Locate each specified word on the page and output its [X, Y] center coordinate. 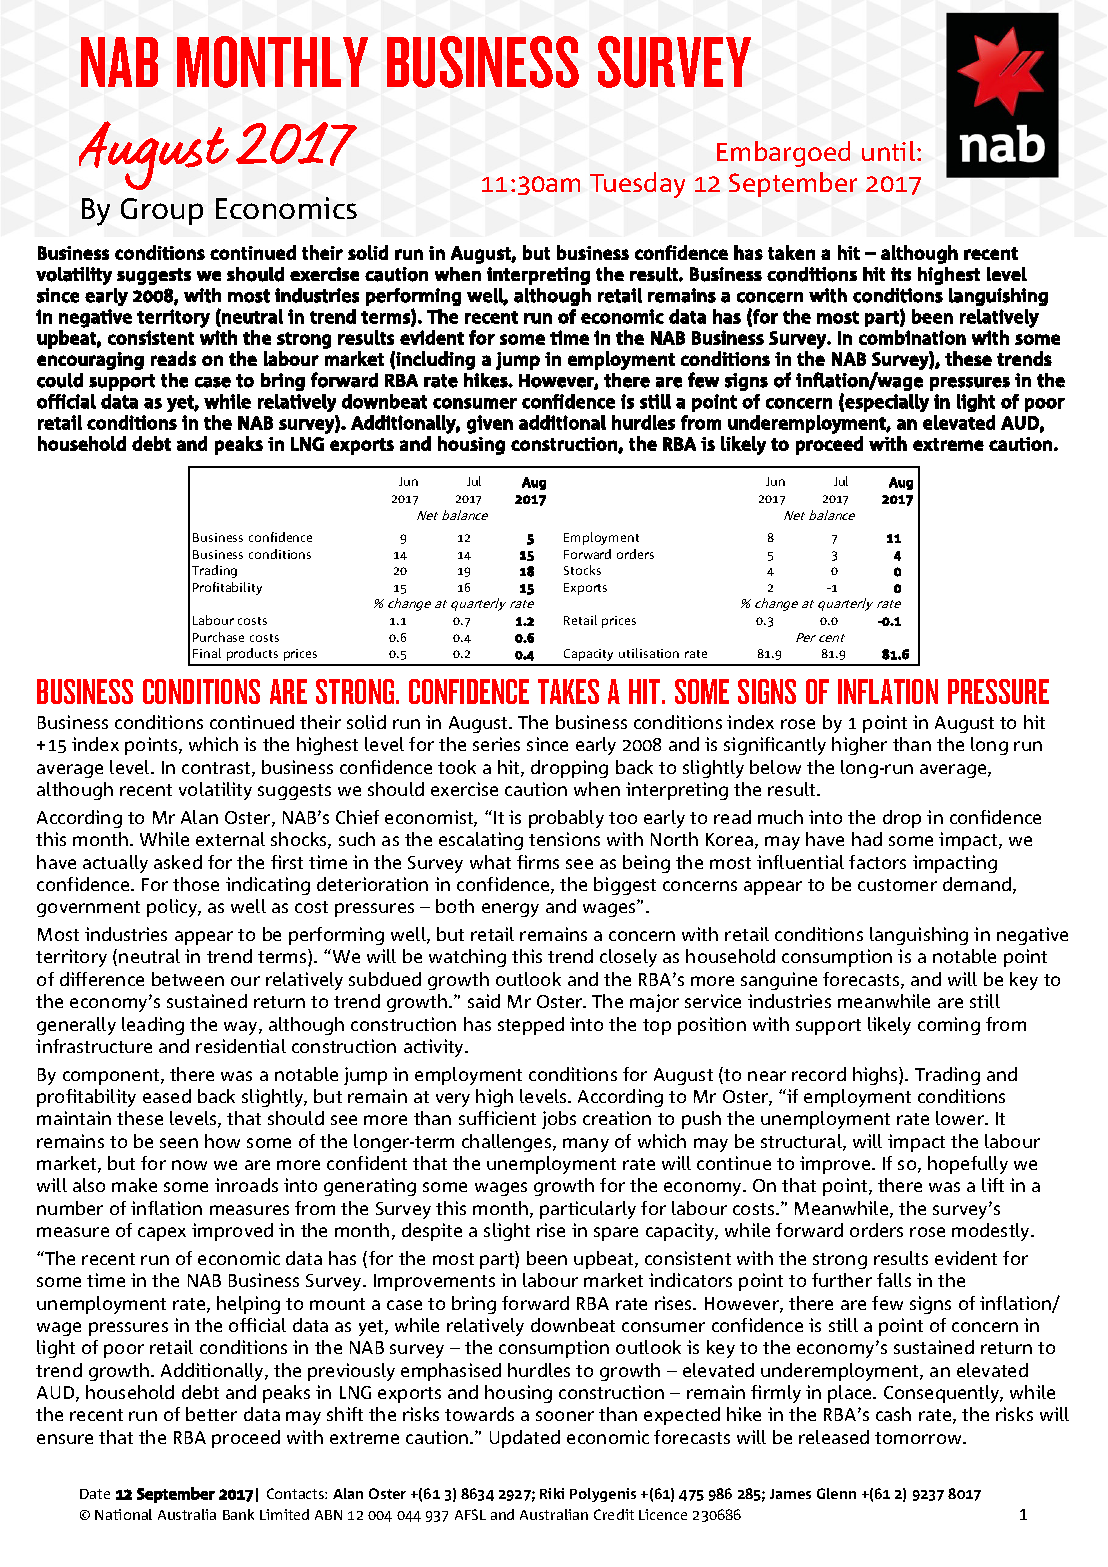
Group [162, 211]
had [867, 839]
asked [178, 862]
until [888, 151]
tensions [564, 839]
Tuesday [637, 185]
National [123, 1514]
